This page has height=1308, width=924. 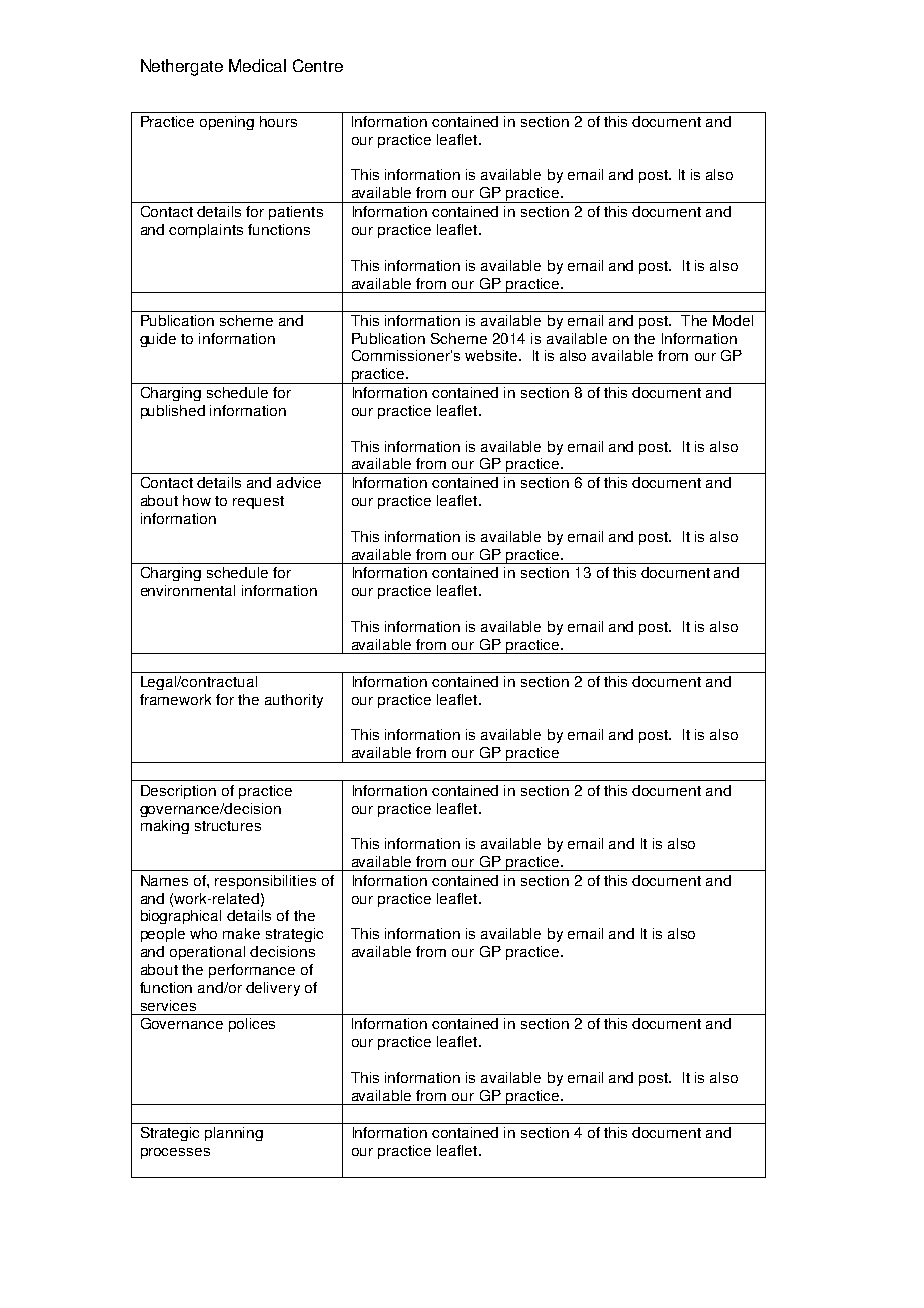 I want to click on delivery, so click(x=273, y=989).
